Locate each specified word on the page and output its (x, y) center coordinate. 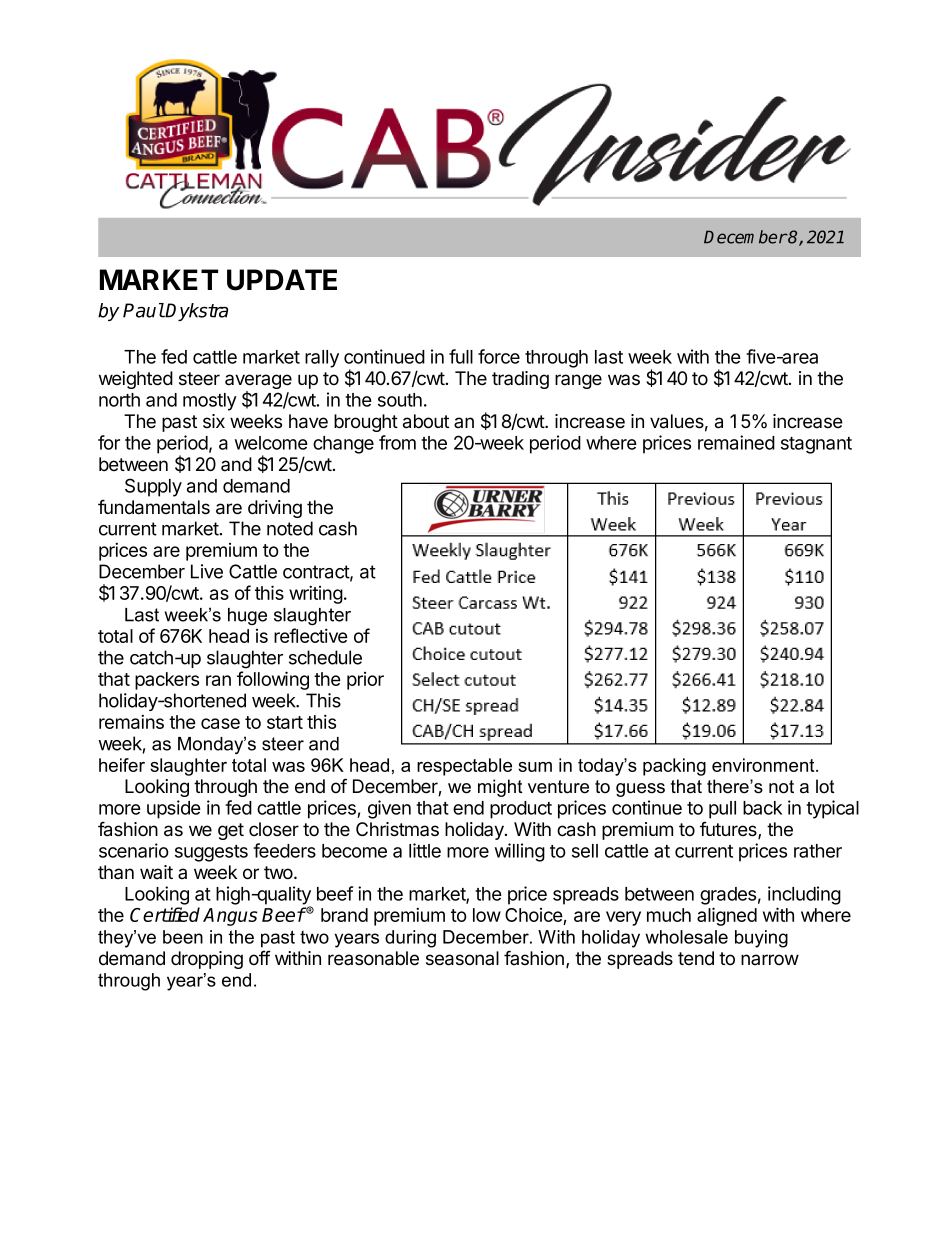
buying (761, 939)
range (578, 381)
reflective (311, 635)
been (183, 937)
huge (247, 616)
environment (764, 765)
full (461, 356)
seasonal (462, 958)
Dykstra (196, 312)
